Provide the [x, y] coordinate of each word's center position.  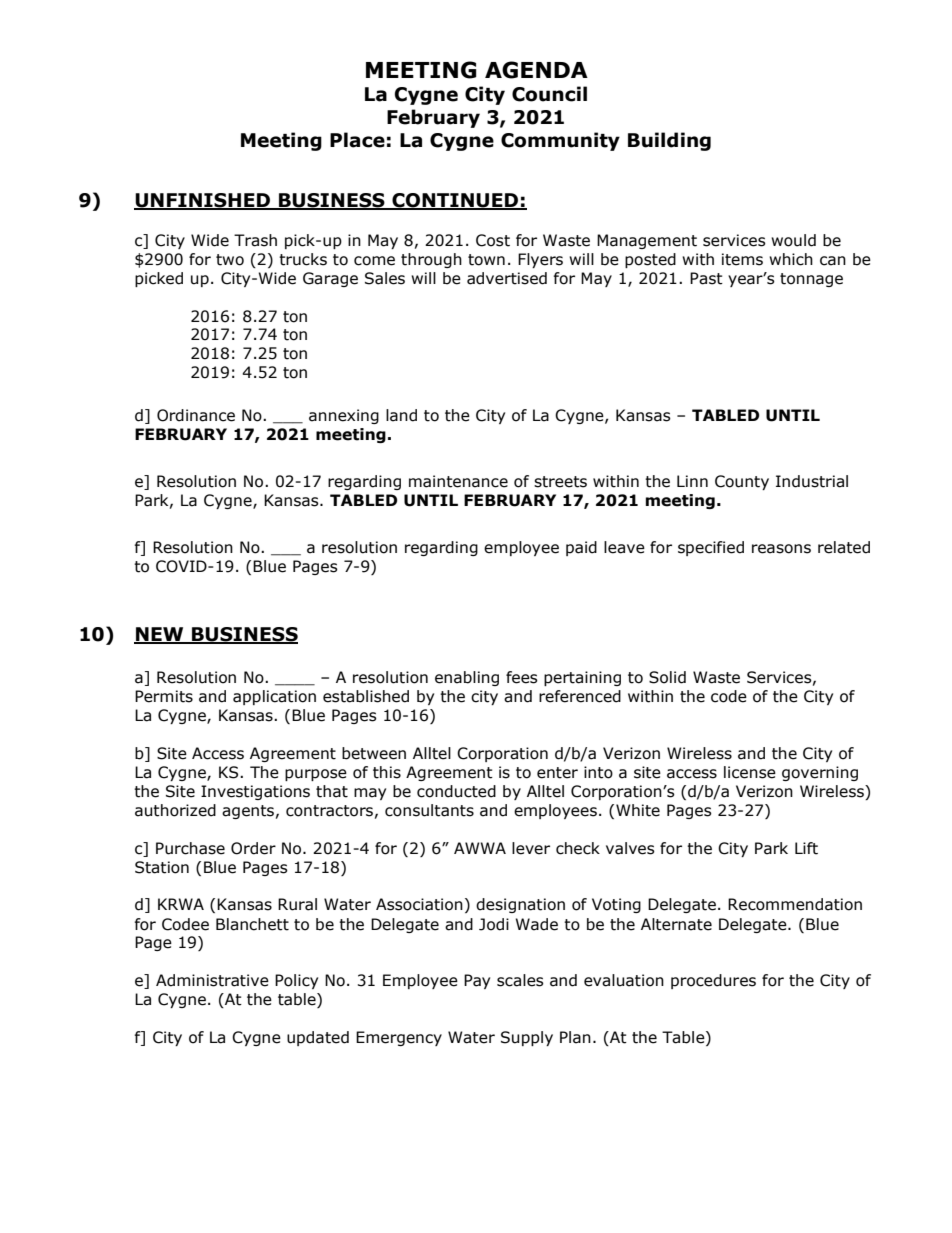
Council [549, 94]
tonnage [811, 280]
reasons [781, 549]
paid [581, 548]
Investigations [255, 792]
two [230, 260]
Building [669, 141]
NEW [160, 635]
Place [357, 140]
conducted [456, 791]
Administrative [212, 980]
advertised [507, 278]
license [750, 772]
